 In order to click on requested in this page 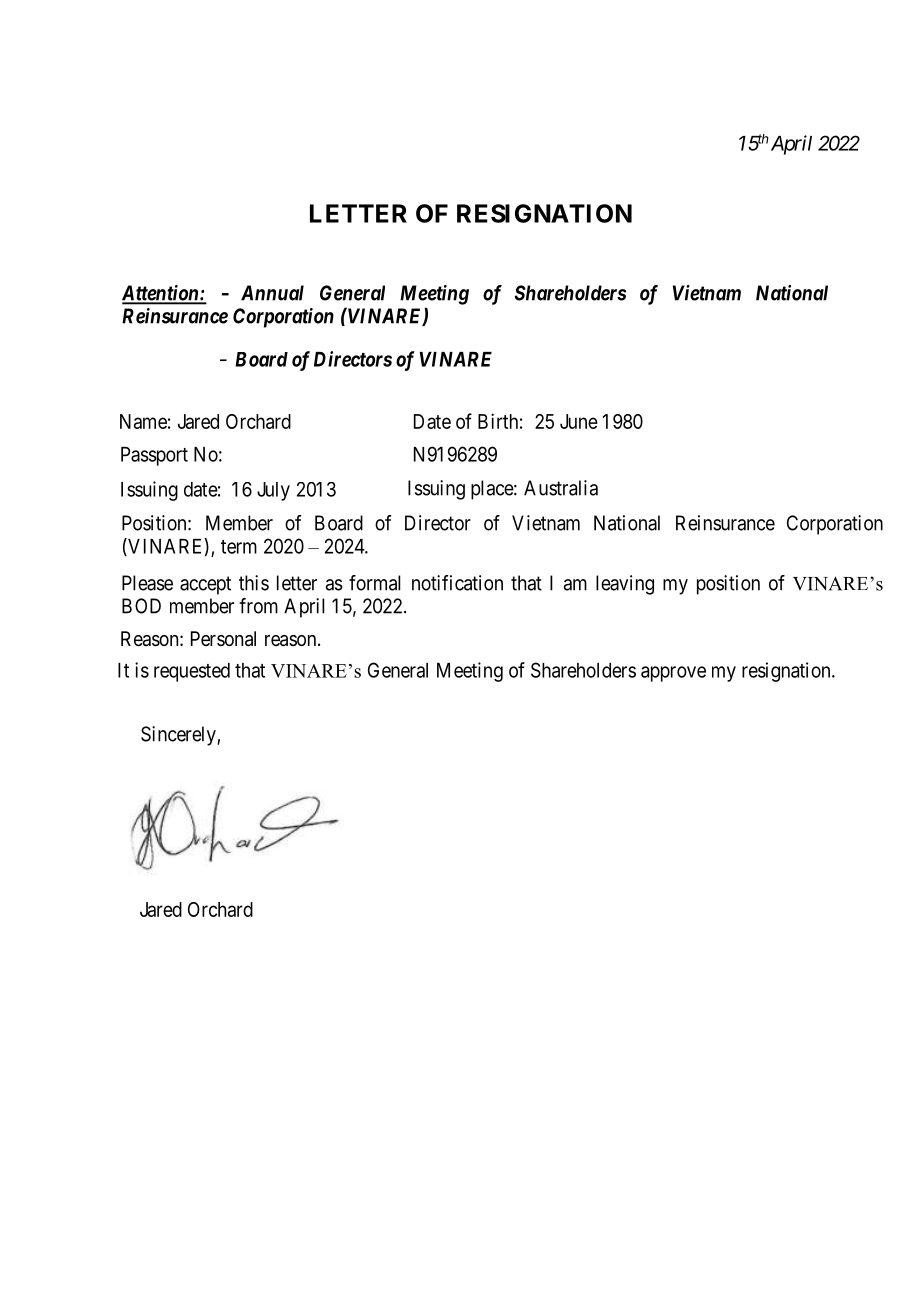, I will do `click(192, 672)`.
